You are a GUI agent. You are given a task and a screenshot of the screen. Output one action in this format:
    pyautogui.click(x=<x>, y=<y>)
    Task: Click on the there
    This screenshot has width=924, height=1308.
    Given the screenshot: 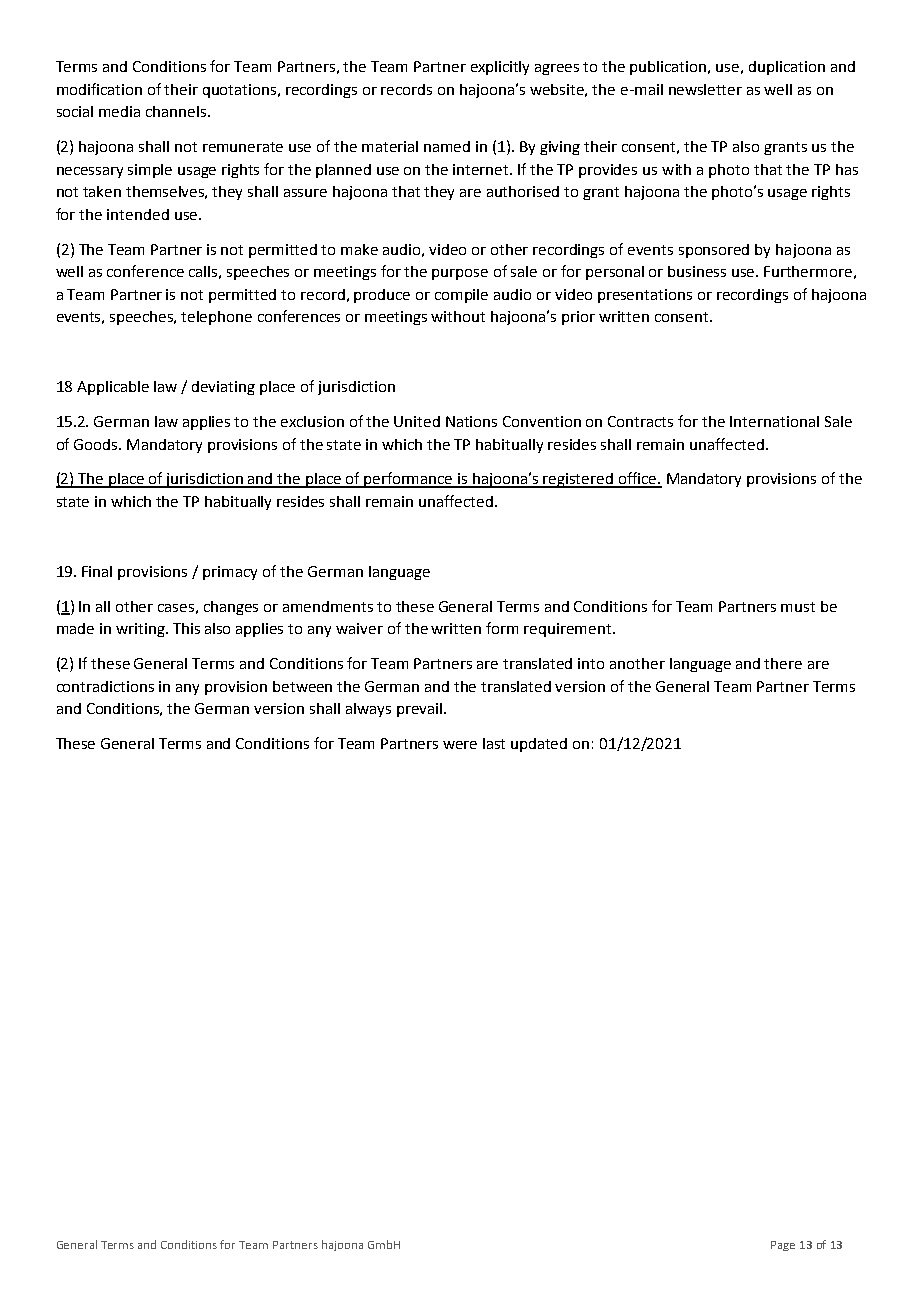 What is the action you would take?
    pyautogui.click(x=783, y=663)
